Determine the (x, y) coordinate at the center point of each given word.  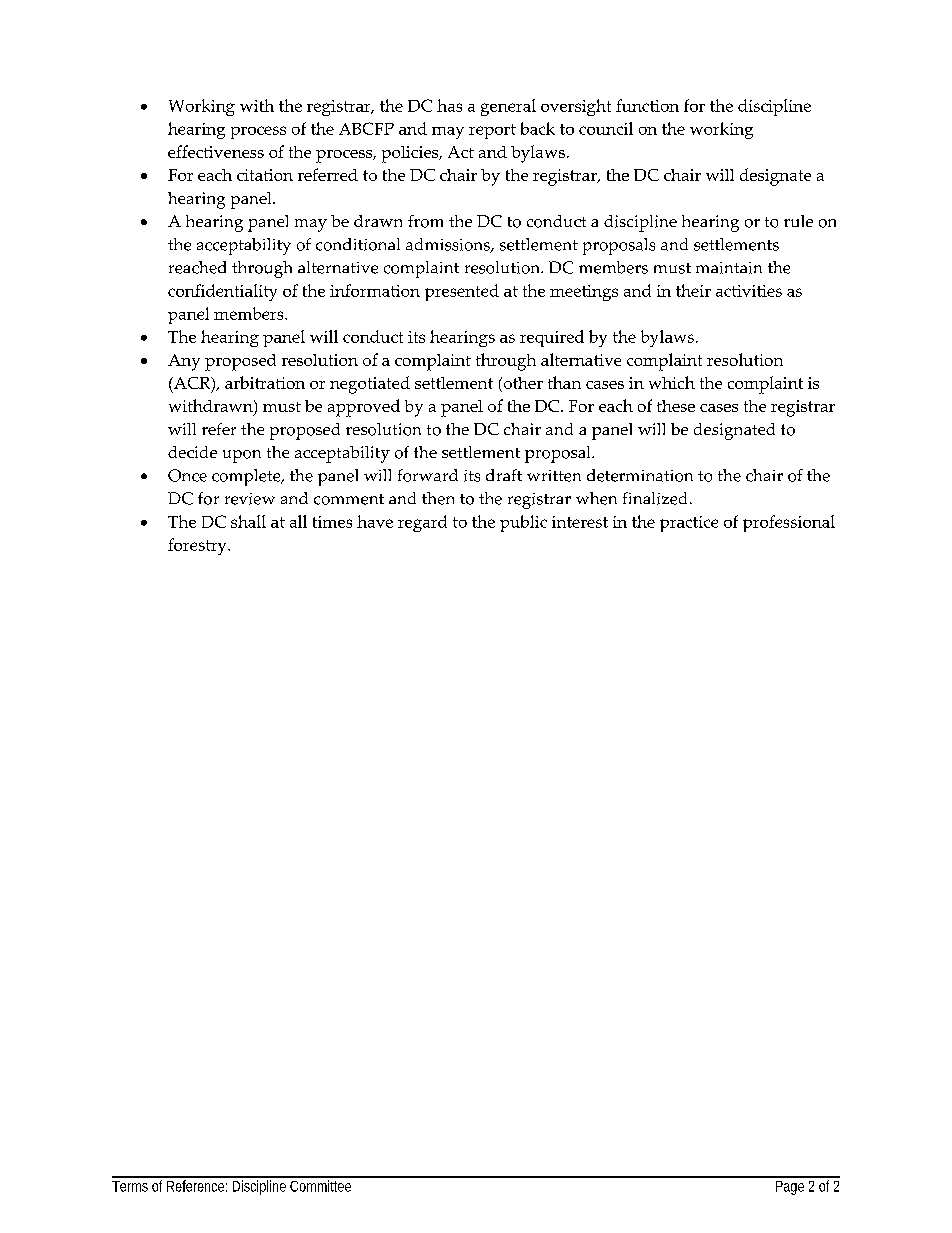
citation (265, 175)
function (647, 105)
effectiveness (216, 151)
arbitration (265, 382)
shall (248, 521)
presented (462, 292)
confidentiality (222, 292)
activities (749, 291)
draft (504, 475)
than (564, 382)
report (492, 131)
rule (798, 221)
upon (242, 456)
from (425, 221)
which (672, 382)
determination (640, 475)
